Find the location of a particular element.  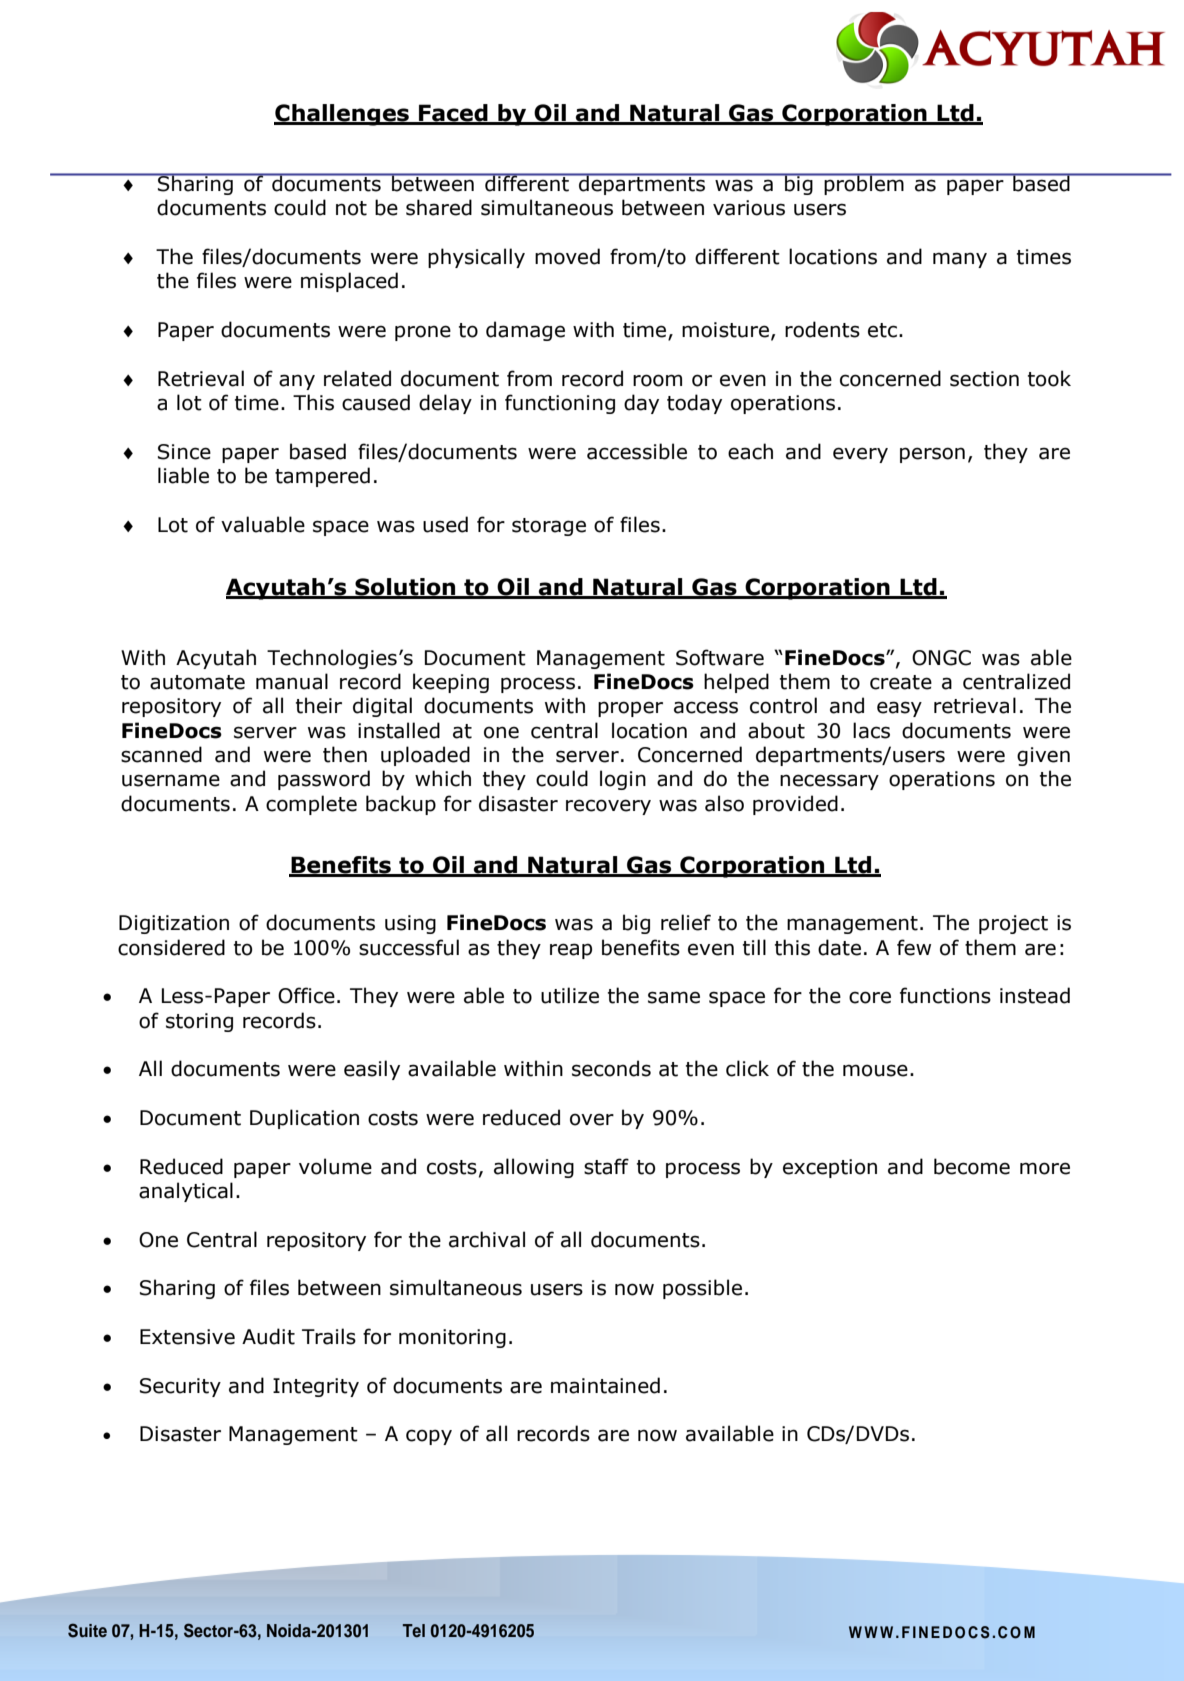

Tel is located at coordinates (414, 1630).
